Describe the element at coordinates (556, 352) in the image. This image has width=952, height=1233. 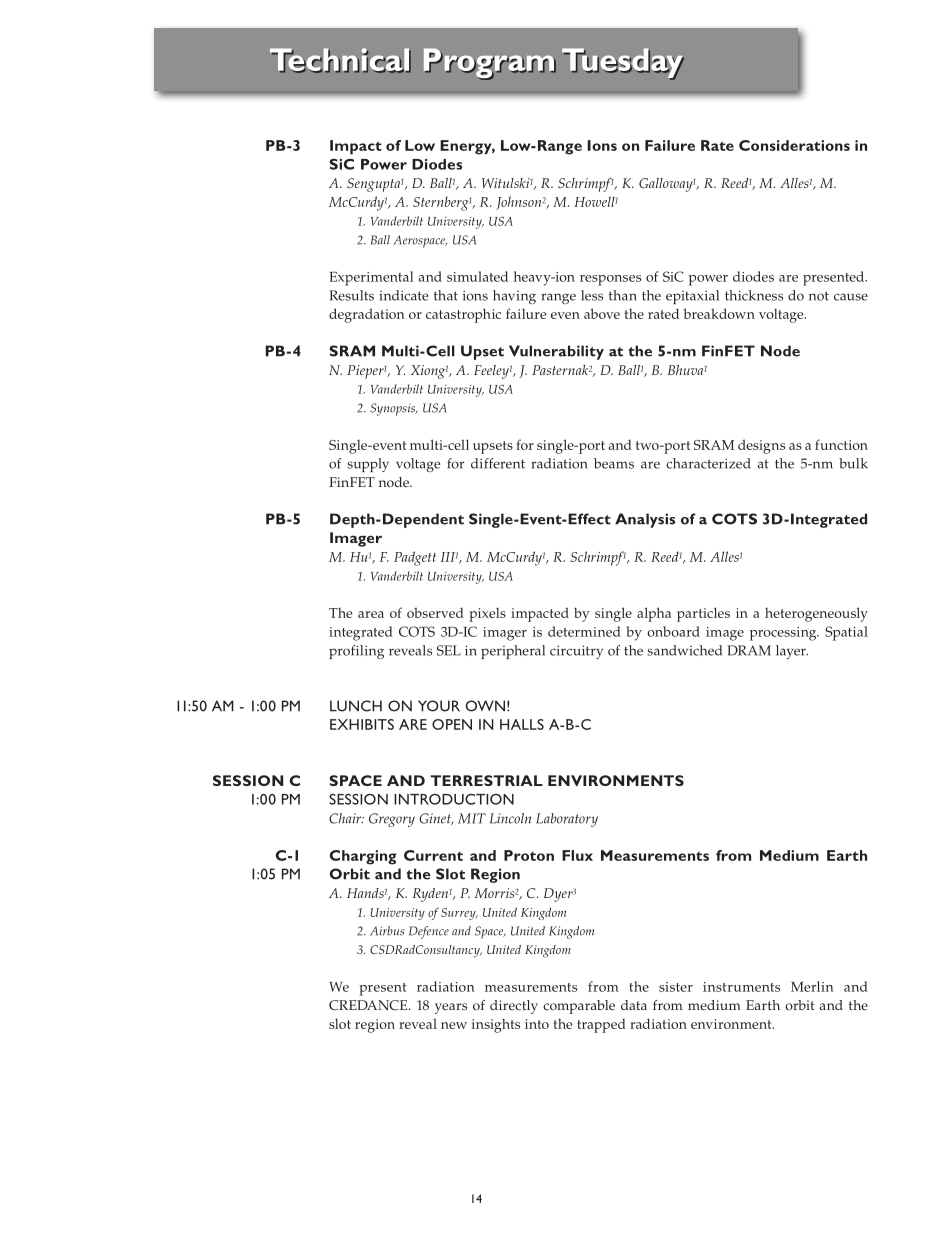
I see `Vulnerability` at that location.
